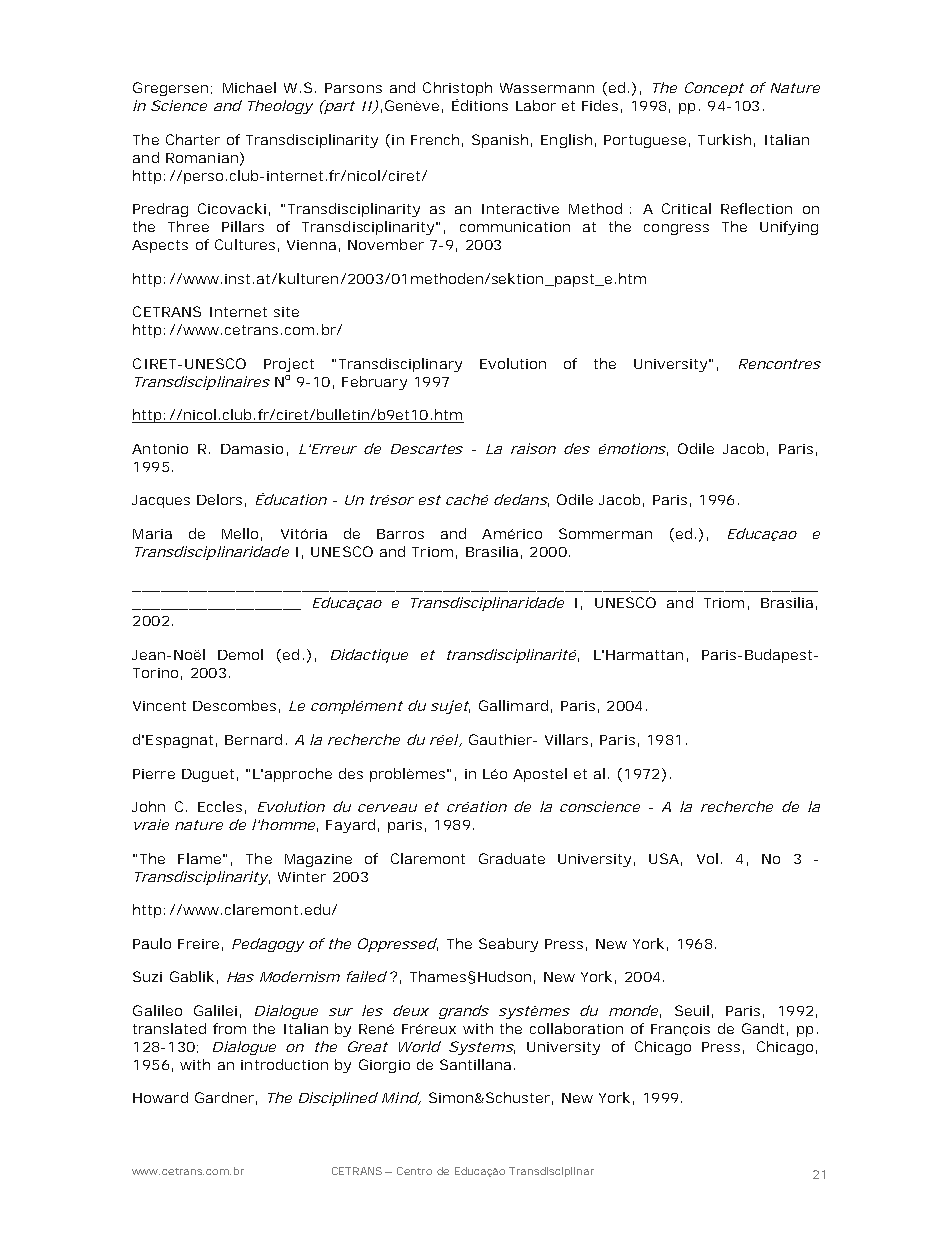  What do you see at coordinates (533, 448) in the image?
I see `raison` at bounding box center [533, 448].
